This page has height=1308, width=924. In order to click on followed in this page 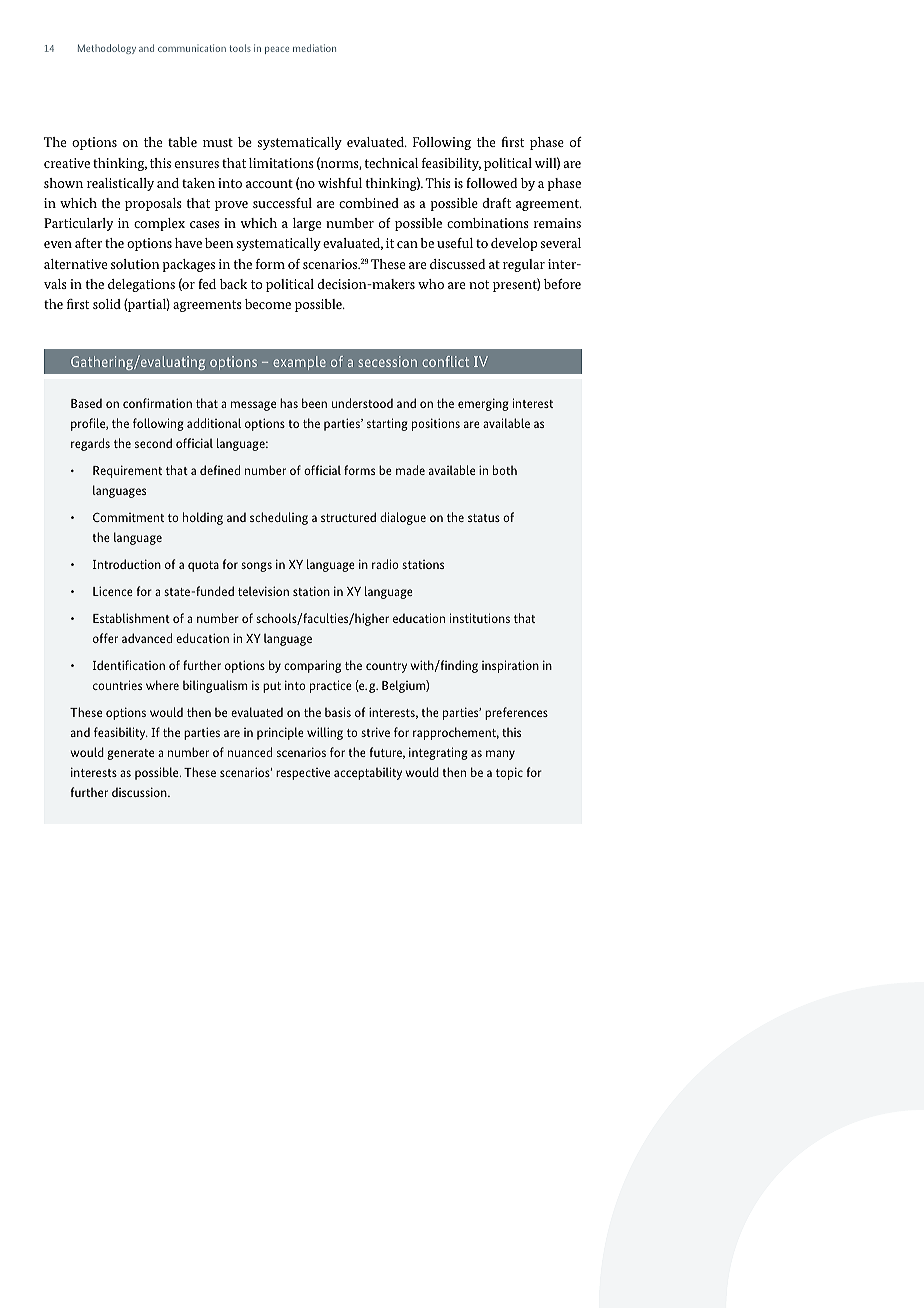, I will do `click(491, 183)`.
